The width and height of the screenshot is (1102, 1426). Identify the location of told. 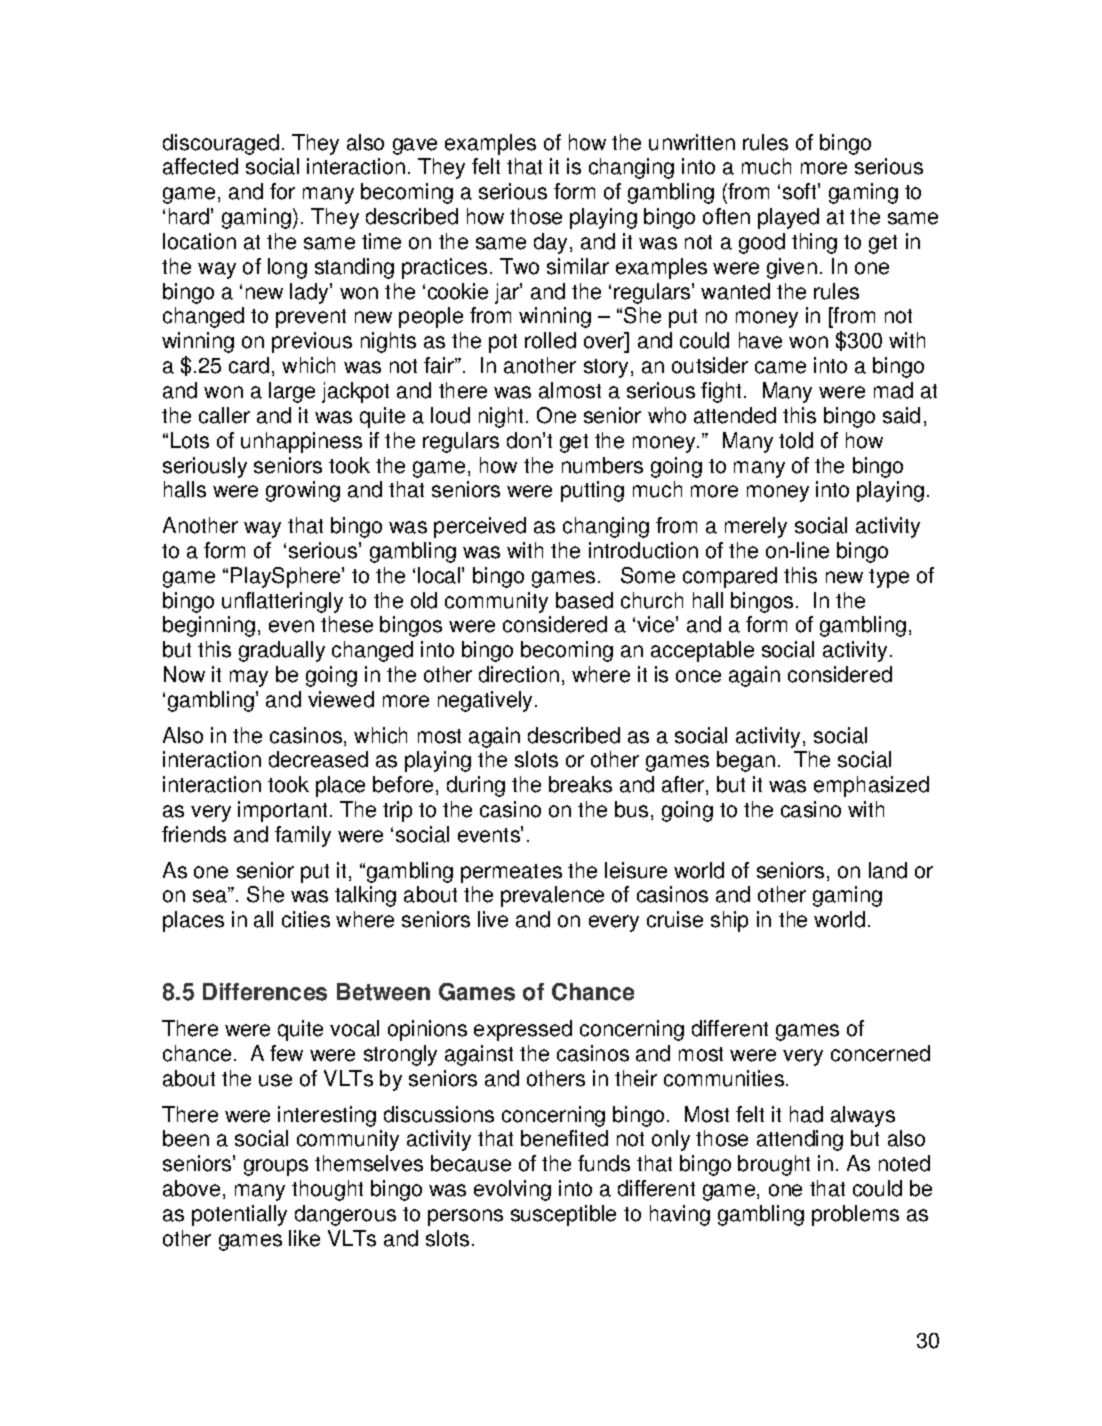
(796, 440).
